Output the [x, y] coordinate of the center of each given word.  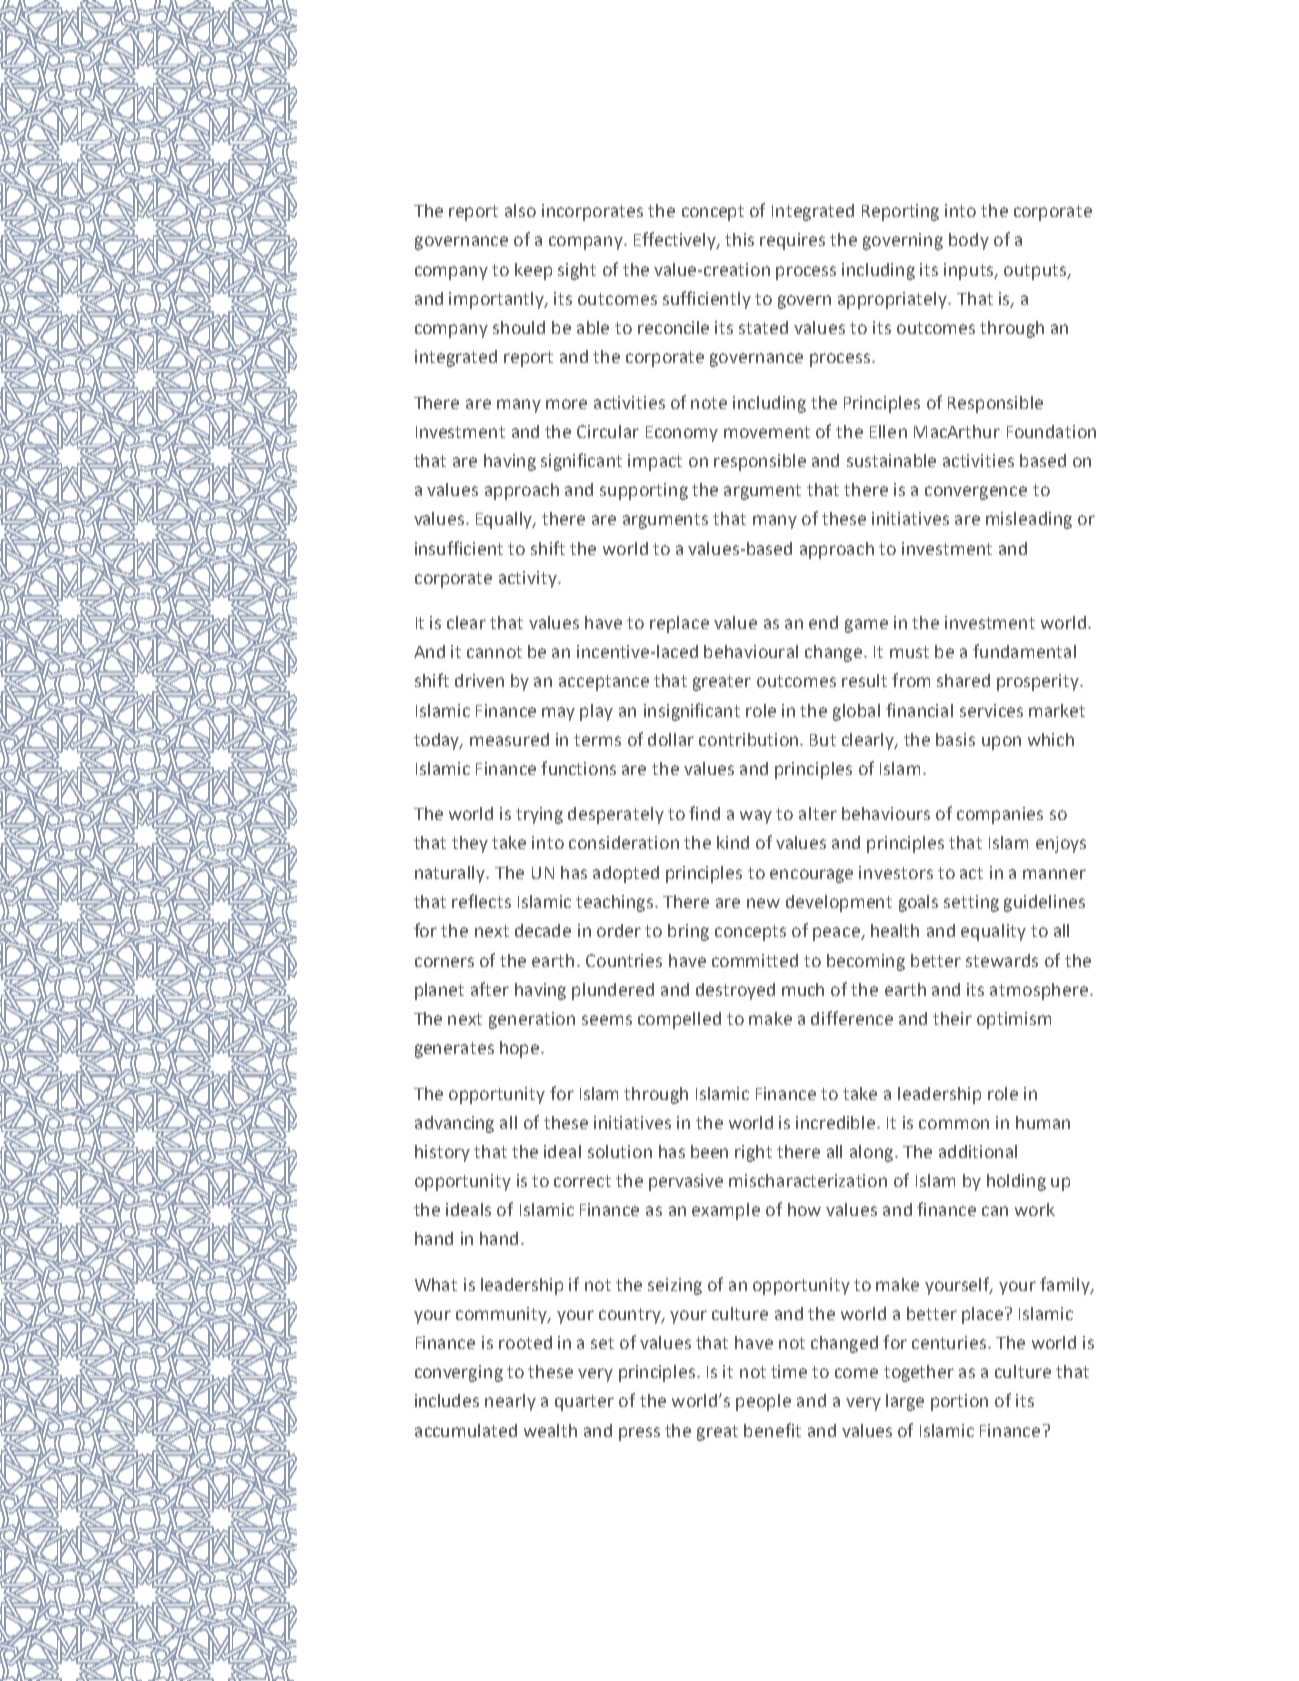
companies [1000, 815]
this [739, 239]
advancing [454, 1124]
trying [539, 815]
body [969, 241]
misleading [1029, 520]
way [756, 817]
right [753, 1153]
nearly [510, 1402]
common [954, 1124]
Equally [505, 520]
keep [533, 271]
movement [767, 432]
